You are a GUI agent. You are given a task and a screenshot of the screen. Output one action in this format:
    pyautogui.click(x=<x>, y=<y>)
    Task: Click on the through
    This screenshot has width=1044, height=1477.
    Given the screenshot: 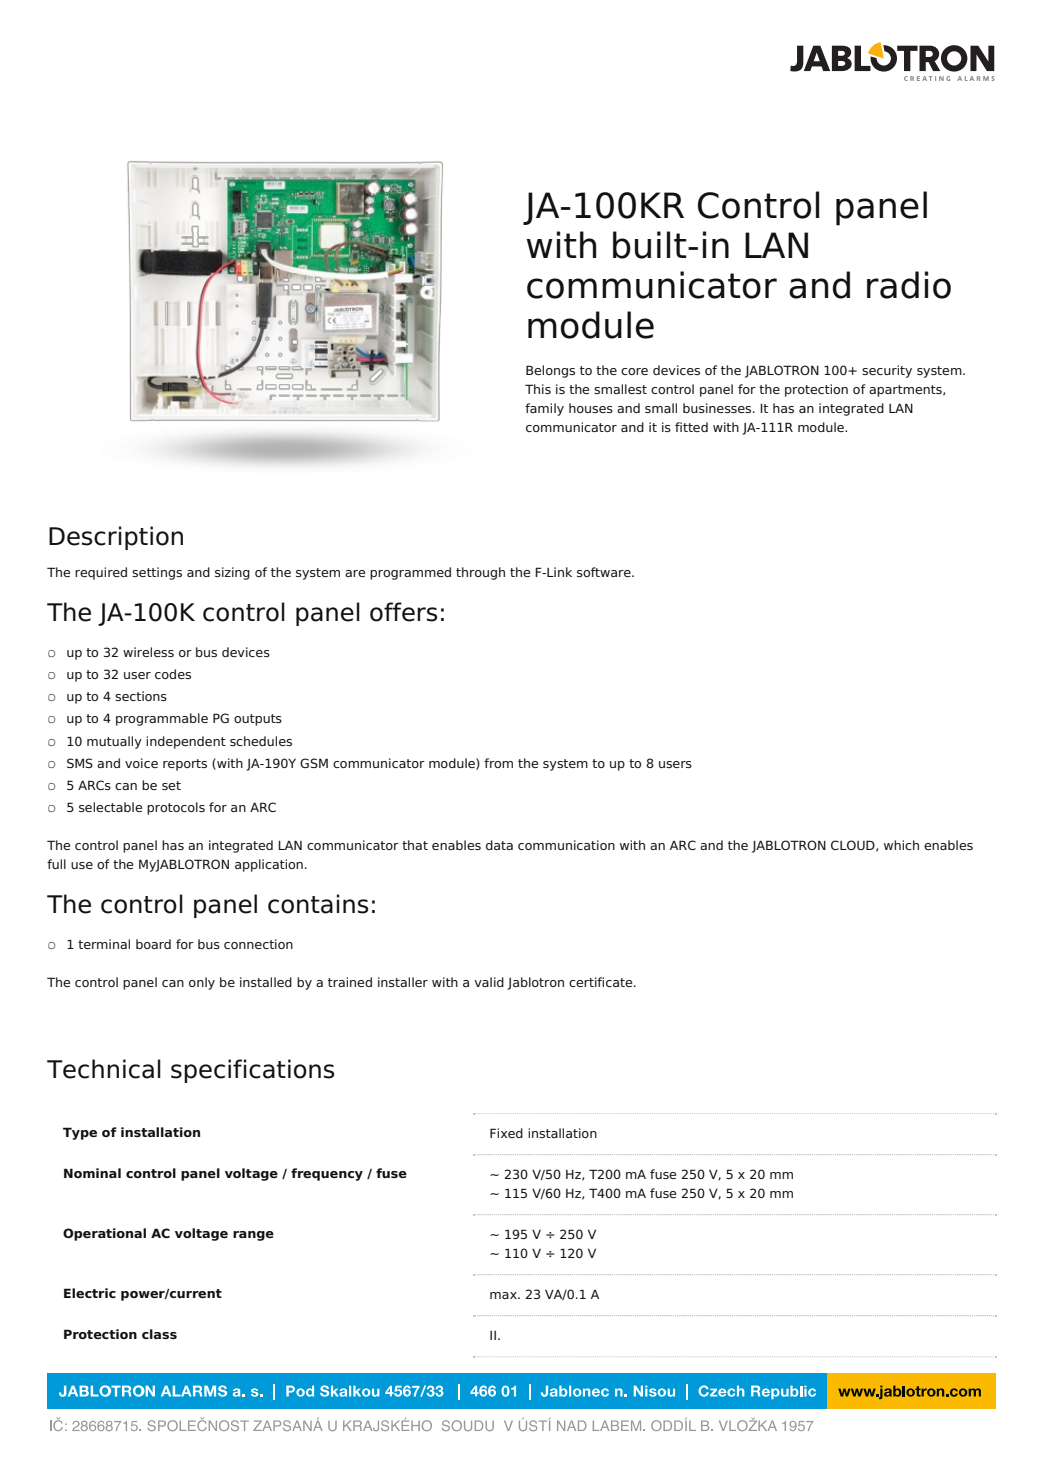 What is the action you would take?
    pyautogui.click(x=480, y=573)
